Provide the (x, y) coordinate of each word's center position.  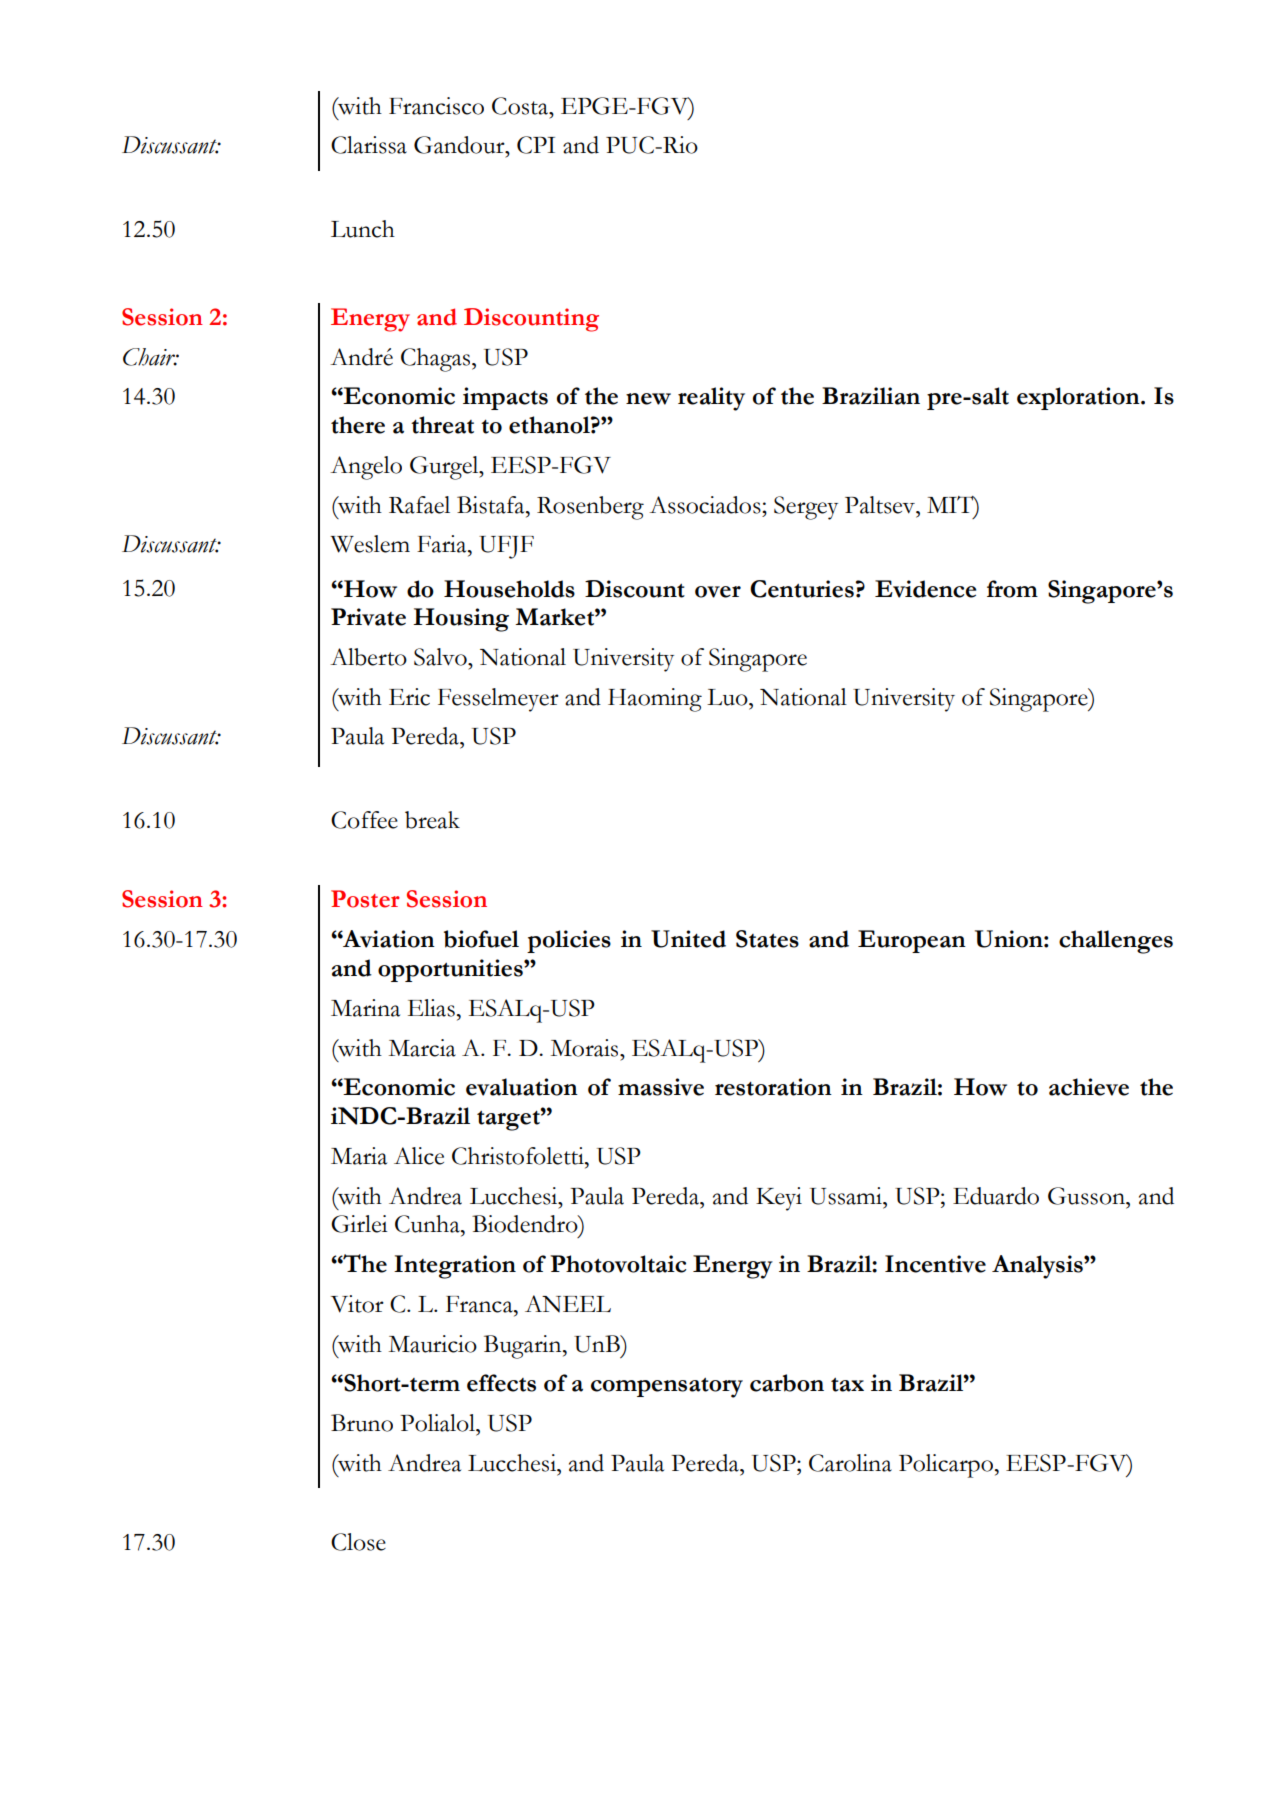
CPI (536, 145)
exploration (1079, 398)
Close (358, 1542)
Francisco (436, 106)
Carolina (850, 1463)
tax (847, 1385)
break (432, 820)
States (767, 939)
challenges (1116, 942)
